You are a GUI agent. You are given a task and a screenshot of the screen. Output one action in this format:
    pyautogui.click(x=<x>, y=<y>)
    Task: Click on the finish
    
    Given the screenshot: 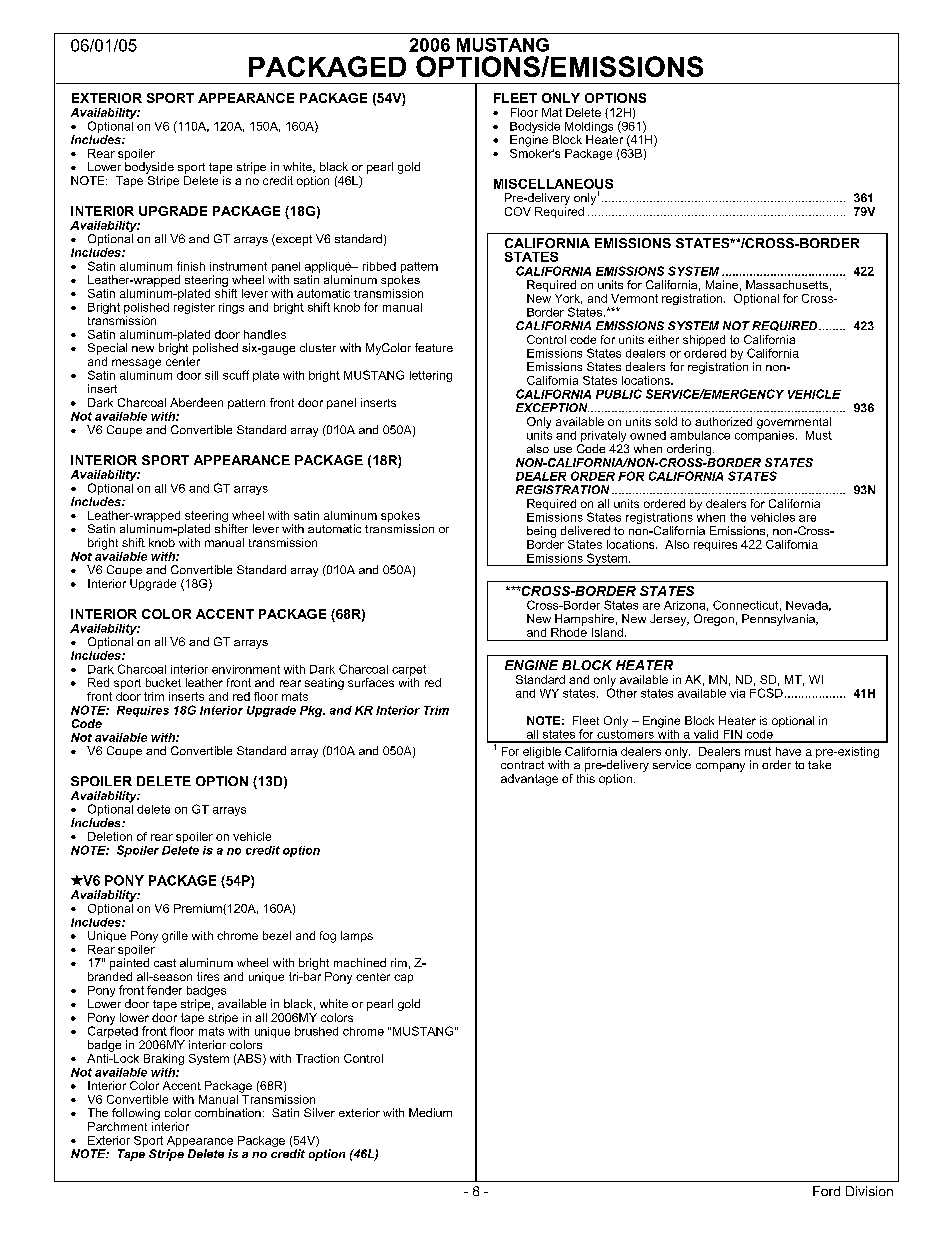 What is the action you would take?
    pyautogui.click(x=191, y=266)
